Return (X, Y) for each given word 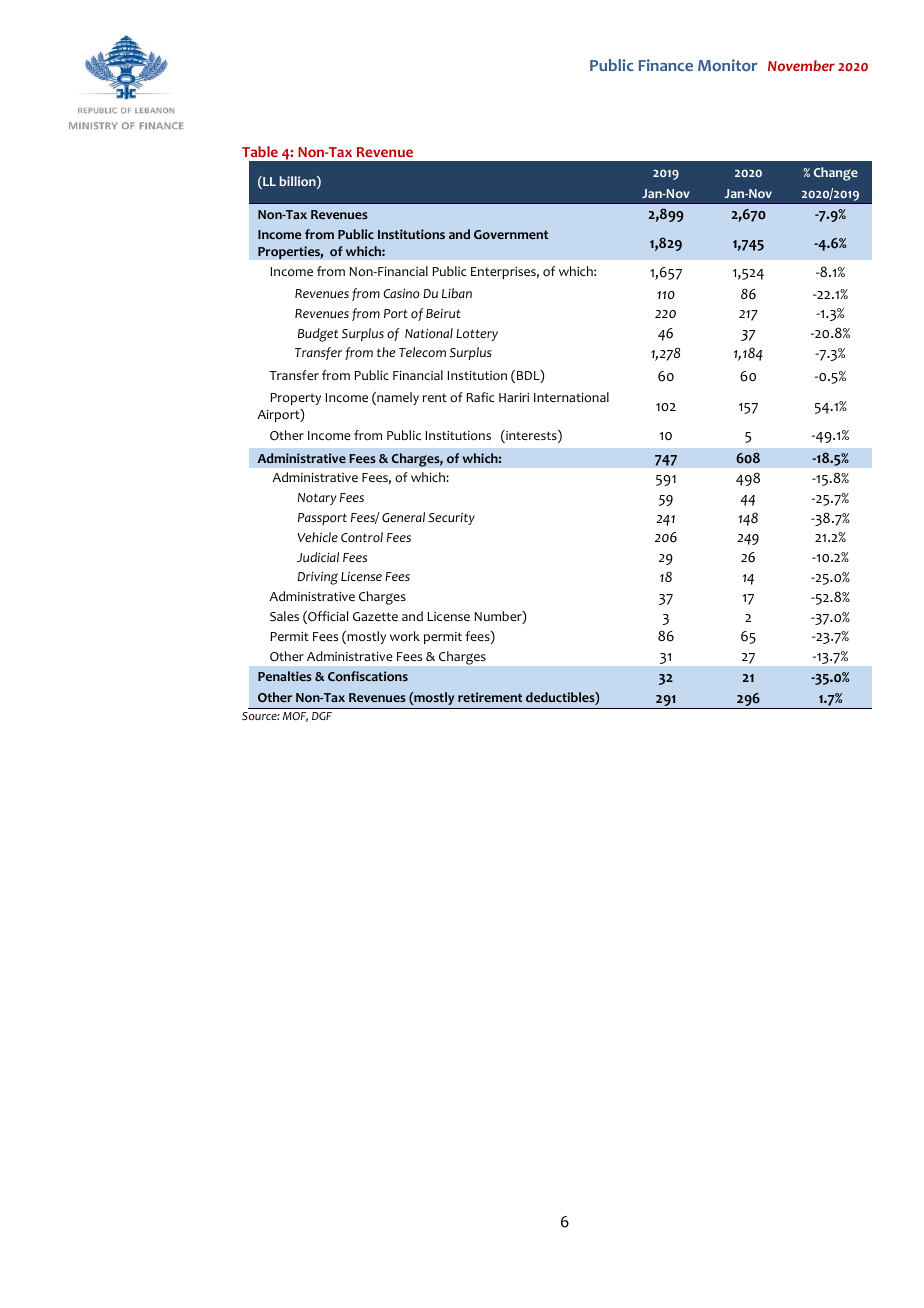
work (405, 636)
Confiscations (368, 676)
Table (260, 151)
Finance (666, 65)
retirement (490, 697)
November (801, 65)
